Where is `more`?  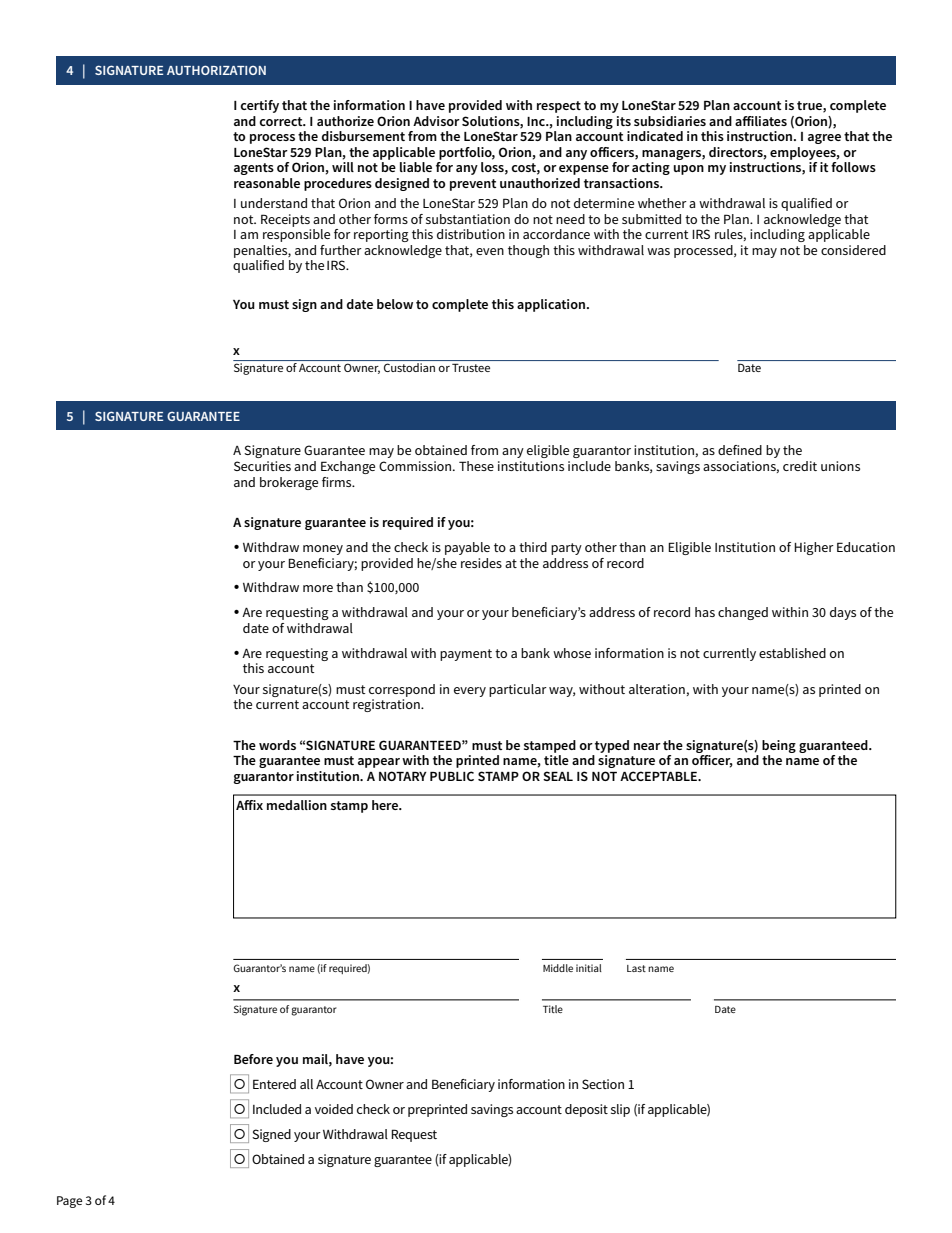 more is located at coordinates (318, 588).
